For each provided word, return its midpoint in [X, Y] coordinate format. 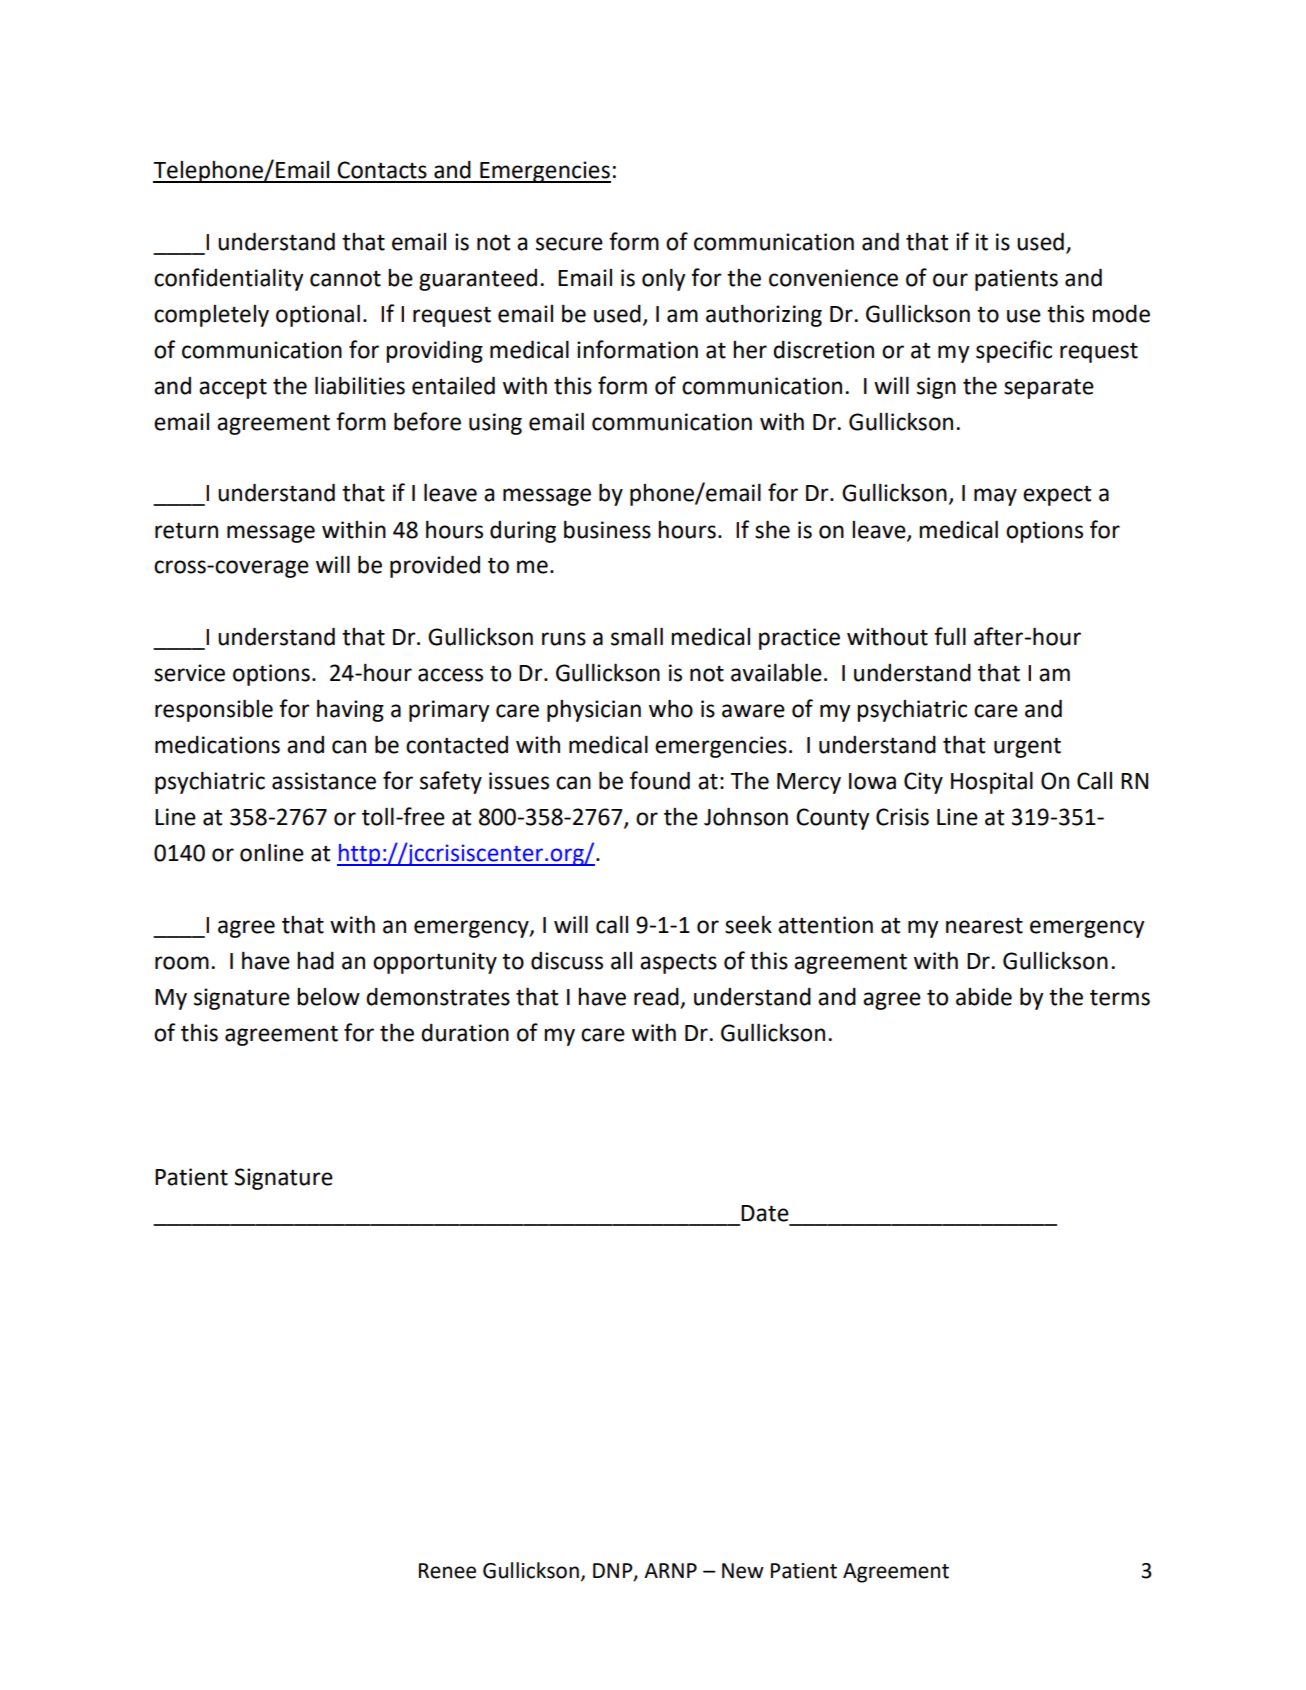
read [657, 998]
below [328, 997]
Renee [447, 1571]
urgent [1027, 747]
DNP [614, 1572]
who [671, 708]
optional [318, 315]
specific [1014, 351]
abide [984, 997]
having [350, 710]
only [663, 279]
